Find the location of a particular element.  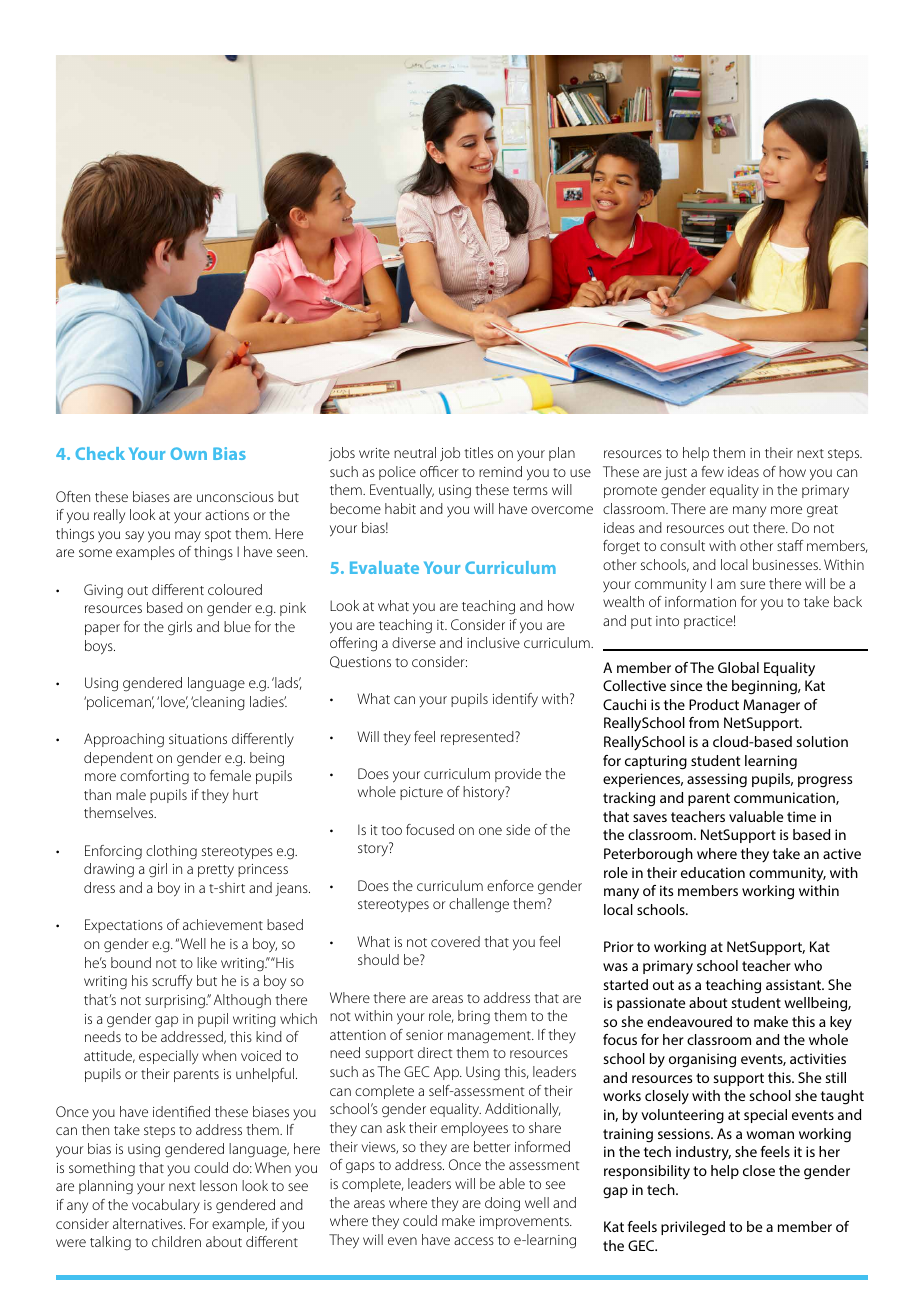

one is located at coordinates (490, 831).
